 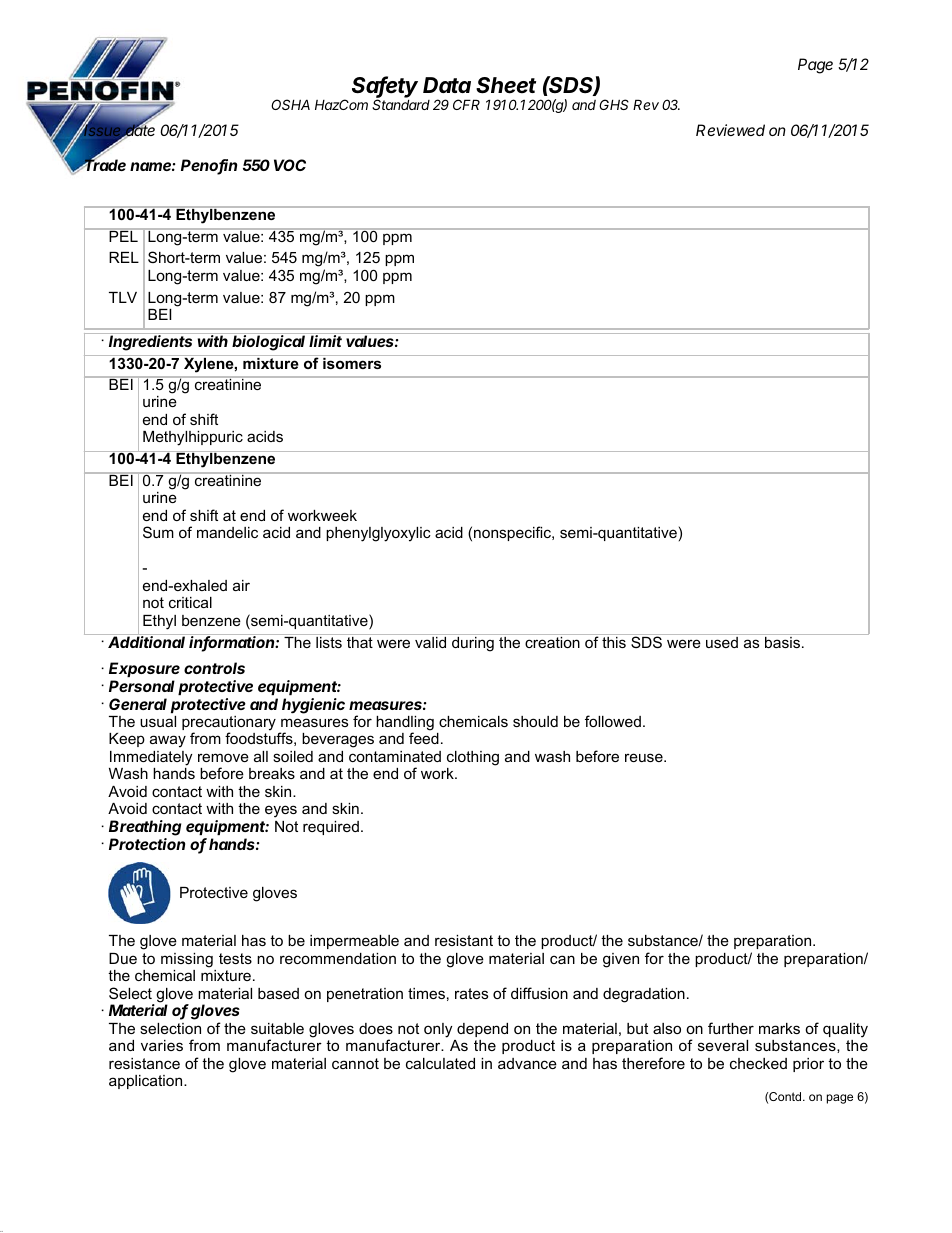 What do you see at coordinates (730, 130) in the document?
I see `Reviewed` at bounding box center [730, 130].
